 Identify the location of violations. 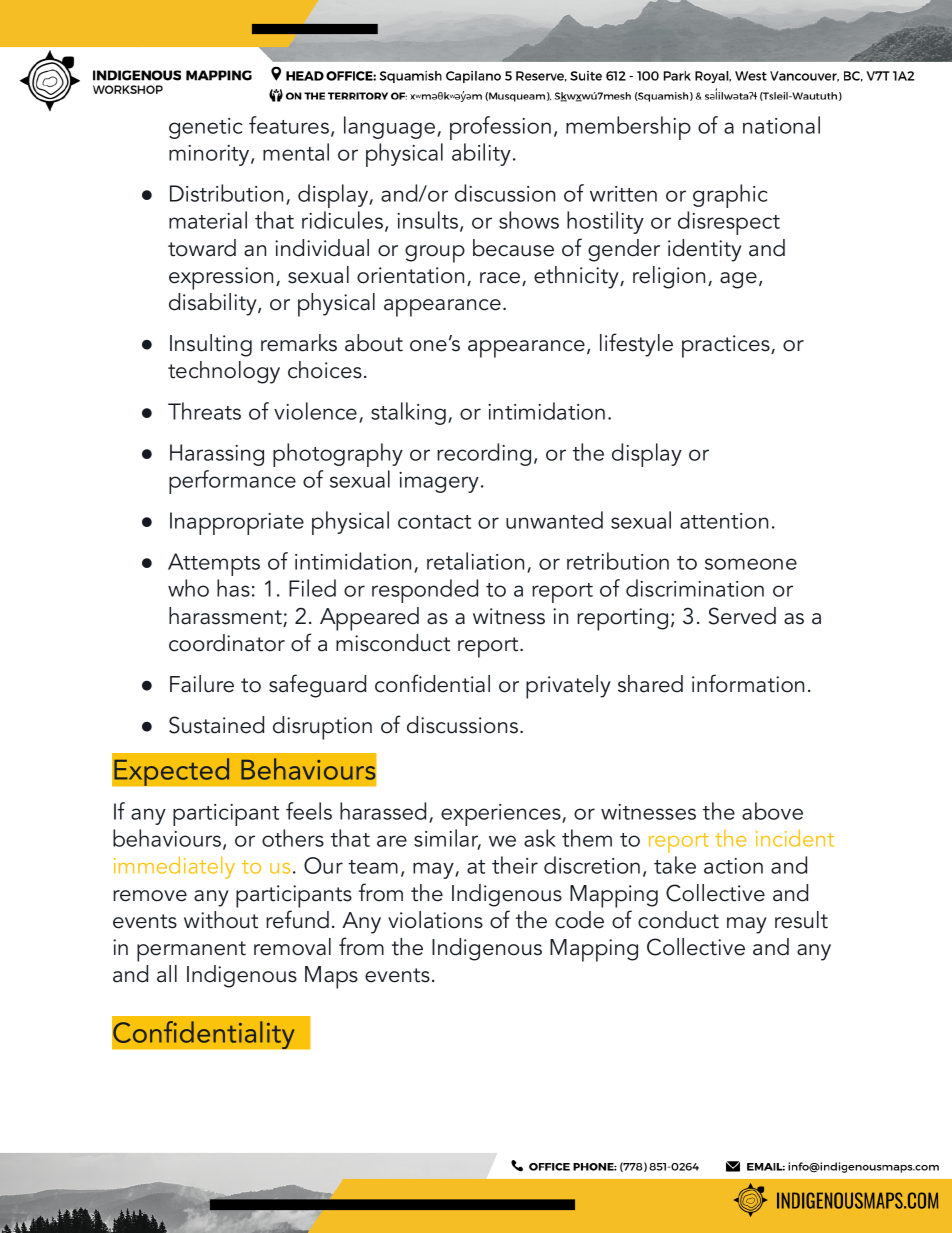
(435, 920).
